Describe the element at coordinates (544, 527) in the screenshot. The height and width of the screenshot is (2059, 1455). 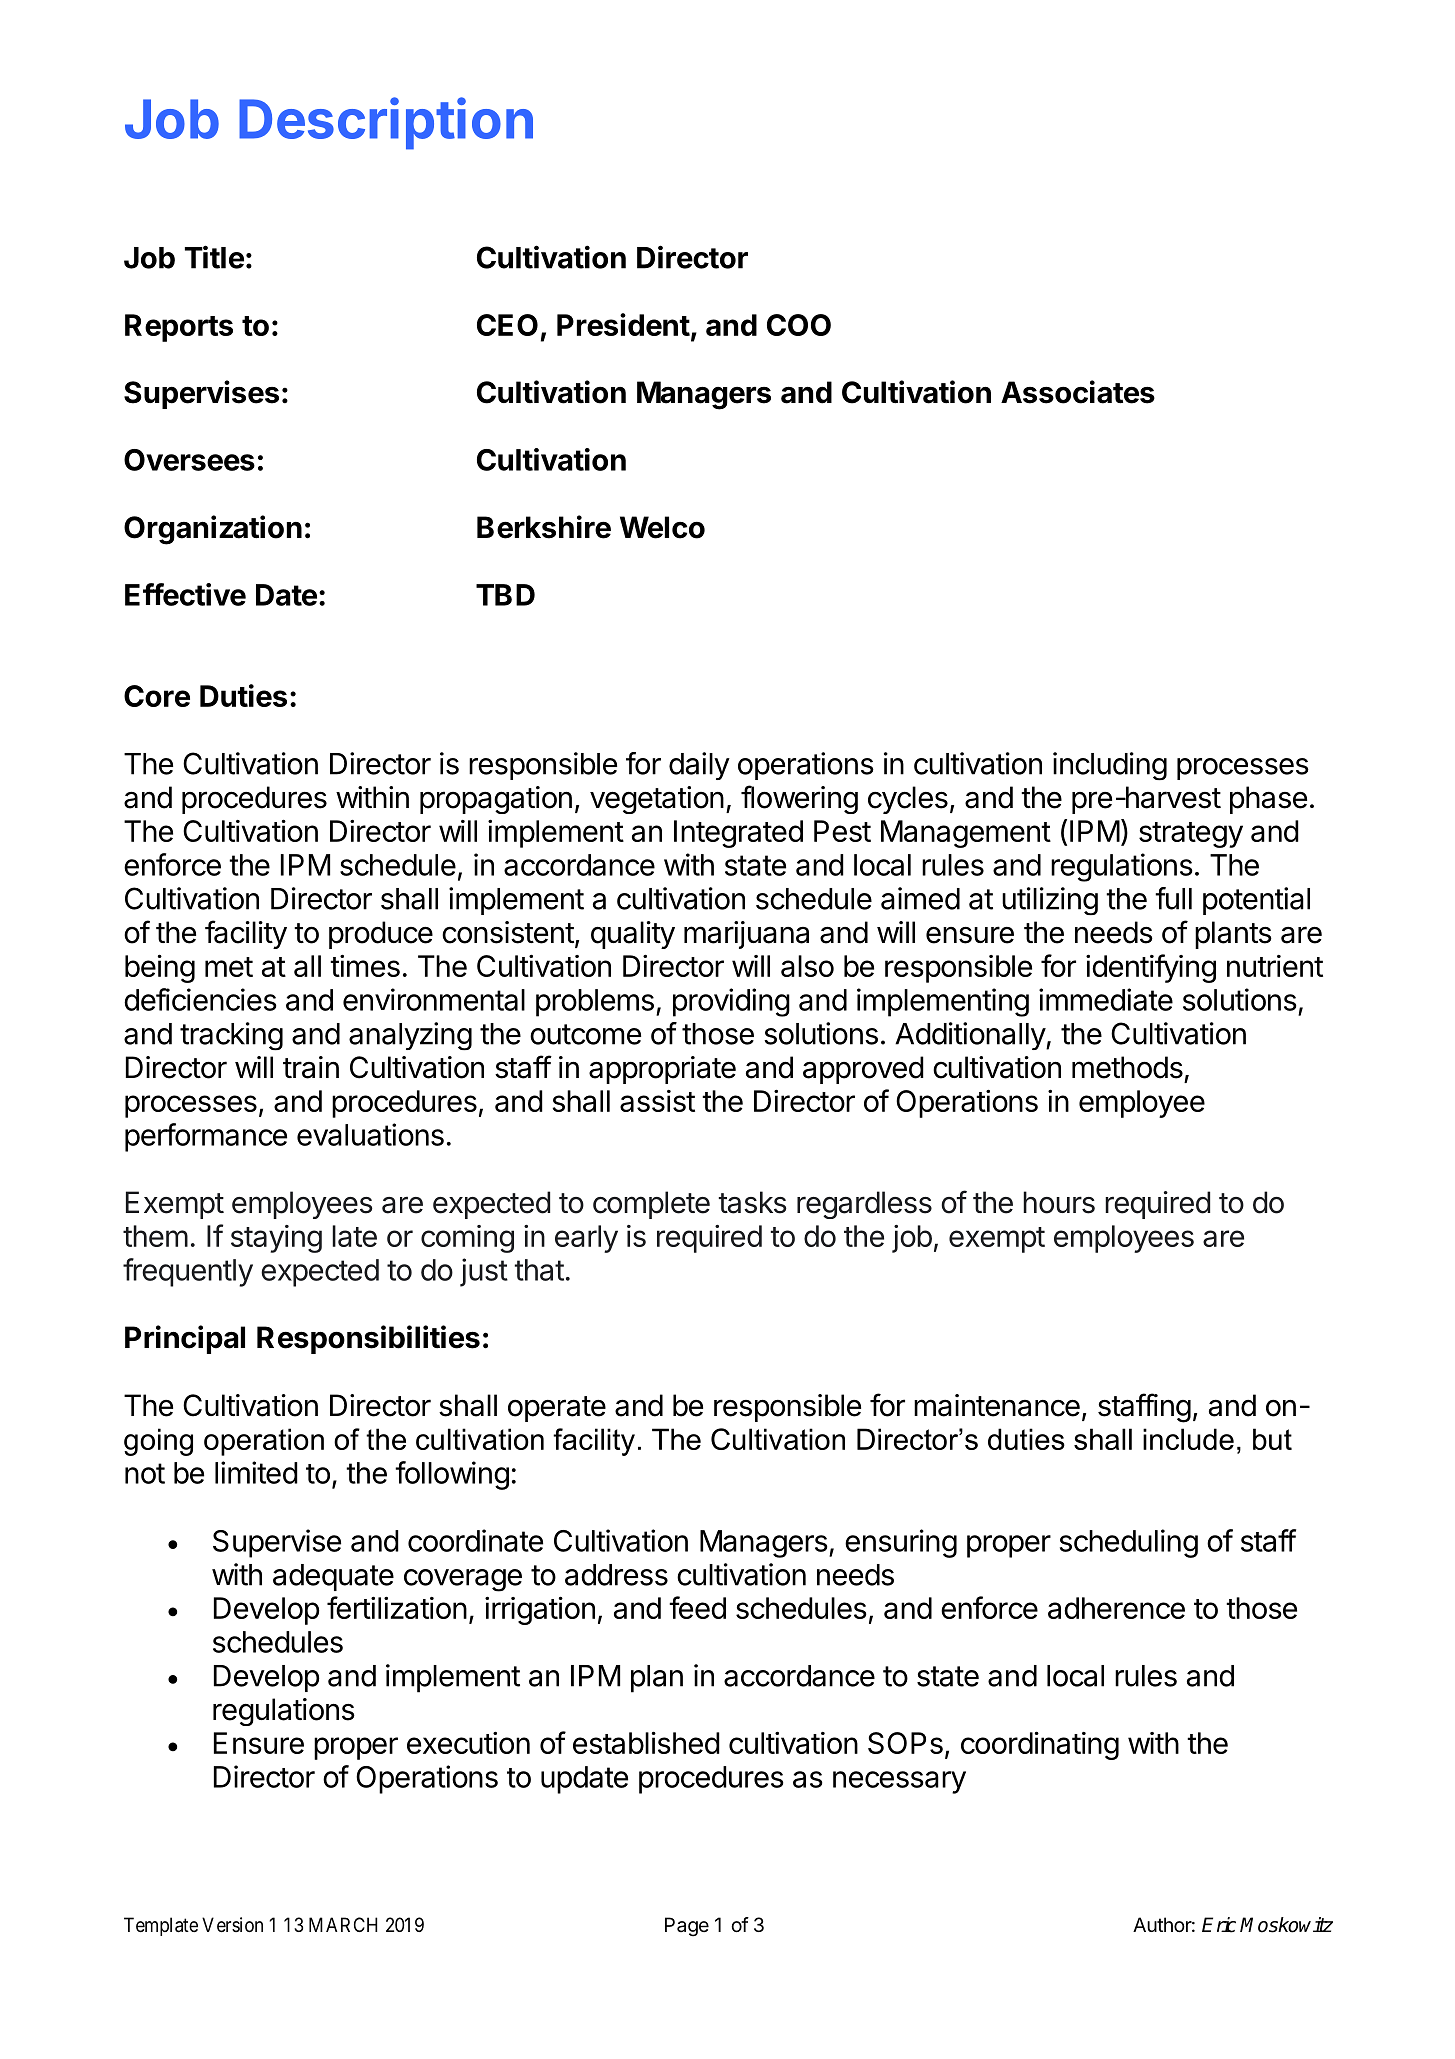
I see `Berkshire` at that location.
